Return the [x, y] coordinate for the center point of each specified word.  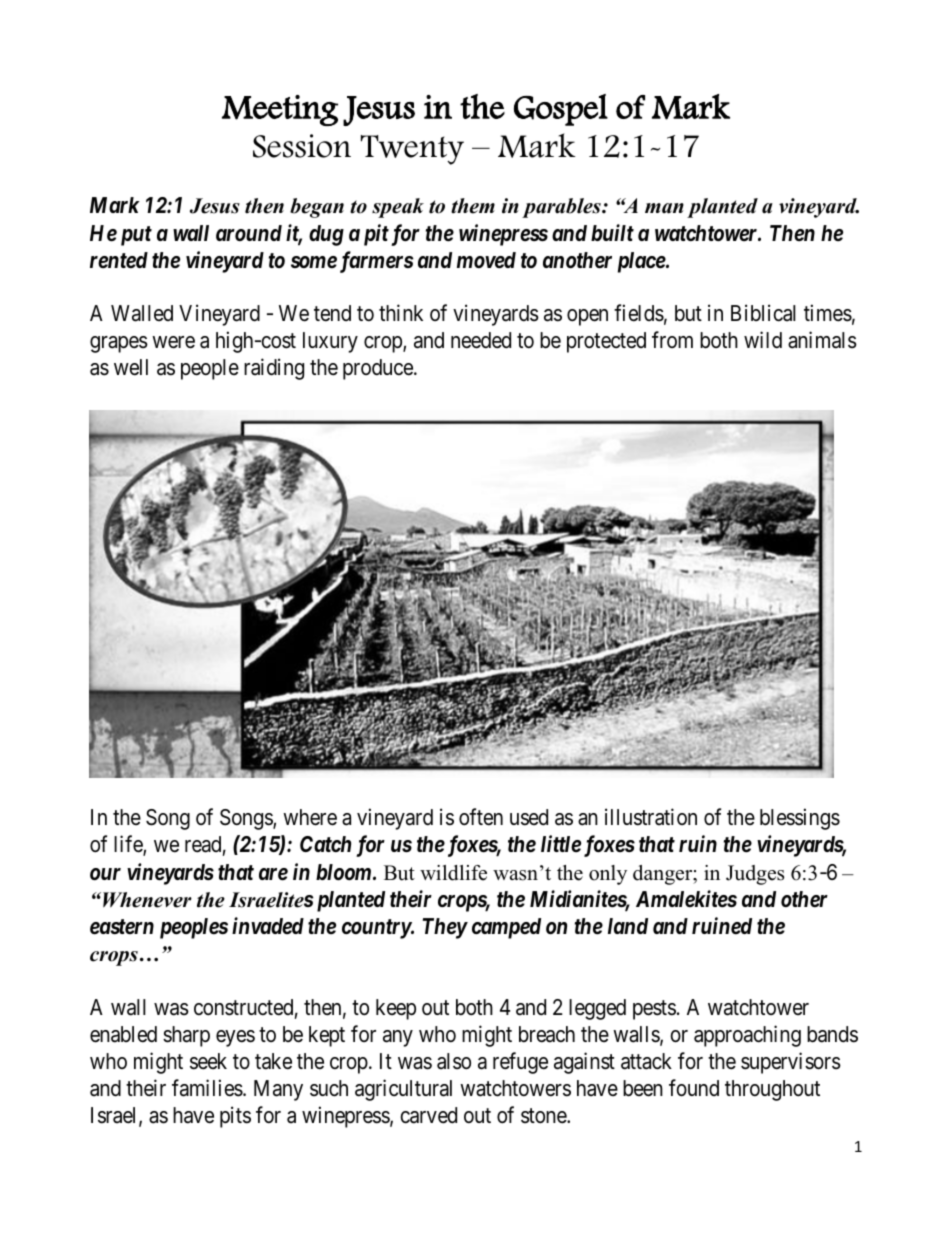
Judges [755, 875]
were [173, 342]
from [672, 339]
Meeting [280, 110]
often [481, 817]
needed [481, 340]
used [529, 817]
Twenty [412, 150]
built [612, 232]
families [207, 1088]
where [310, 817]
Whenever [147, 900]
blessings [800, 819]
